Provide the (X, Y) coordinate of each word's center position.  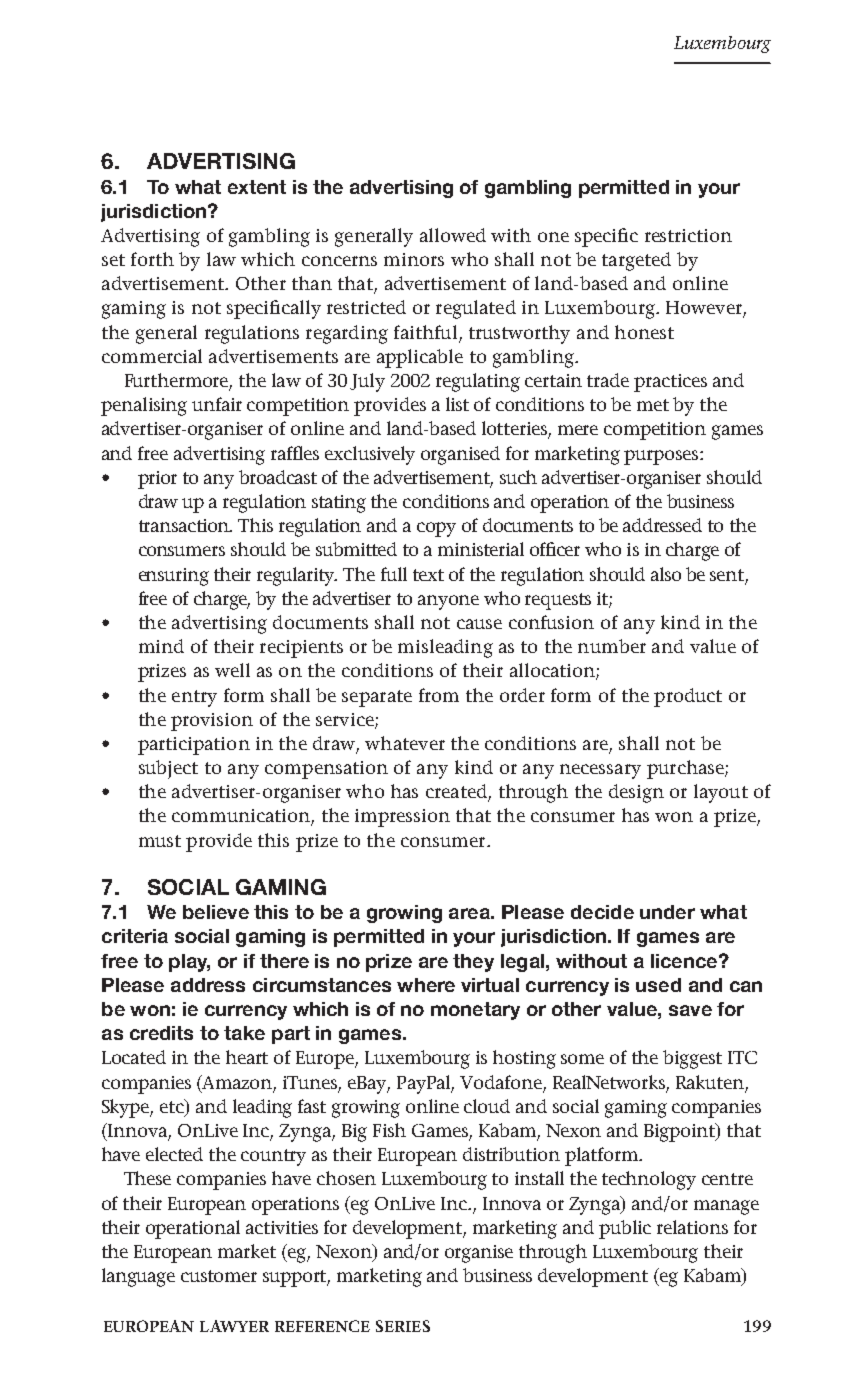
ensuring (174, 577)
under (667, 912)
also (666, 574)
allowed (453, 235)
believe (216, 912)
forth (152, 259)
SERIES (403, 1326)
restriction (688, 235)
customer (219, 1276)
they (473, 963)
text (428, 575)
